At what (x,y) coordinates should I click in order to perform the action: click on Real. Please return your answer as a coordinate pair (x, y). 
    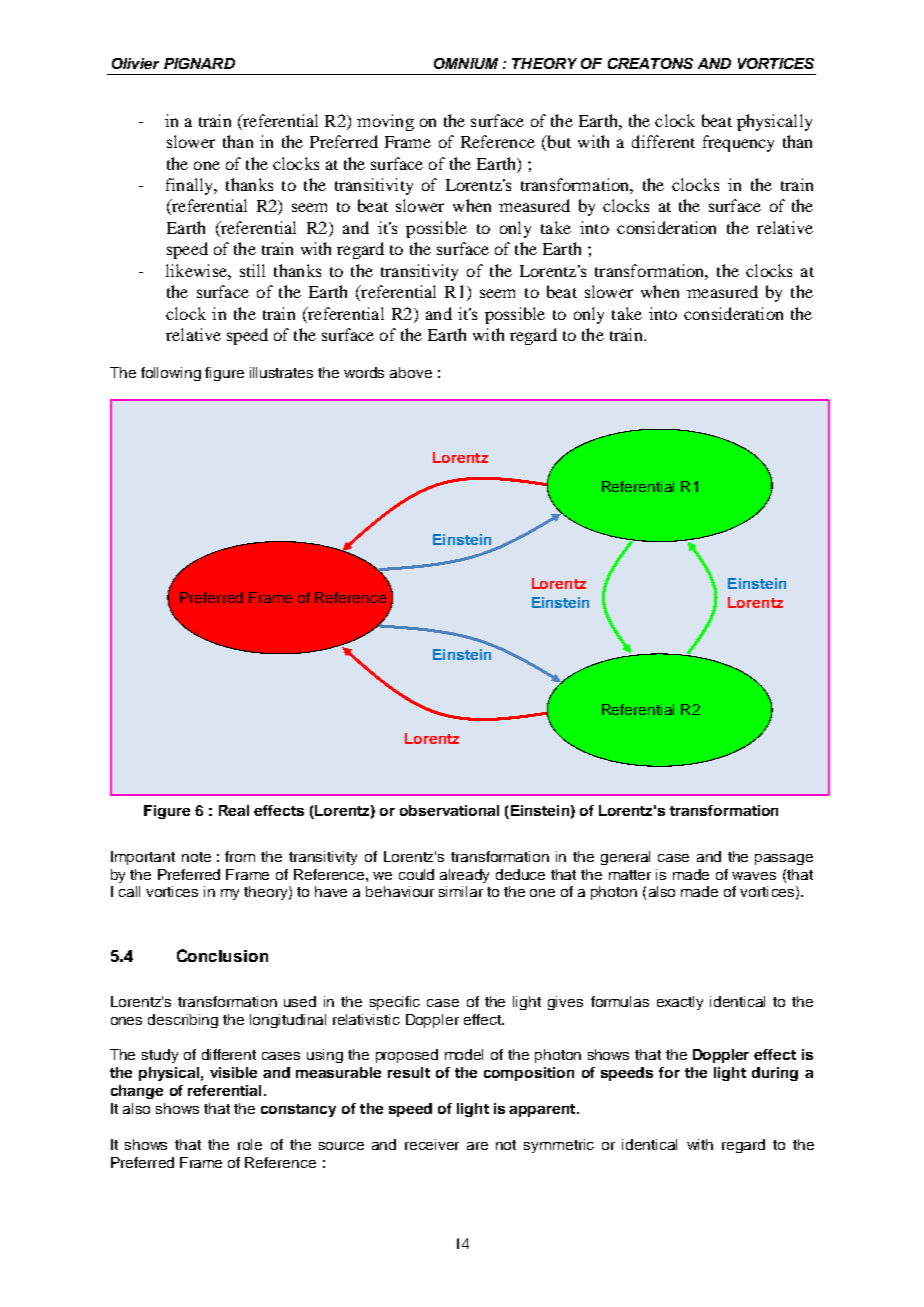
    Looking at the image, I should click on (234, 810).
